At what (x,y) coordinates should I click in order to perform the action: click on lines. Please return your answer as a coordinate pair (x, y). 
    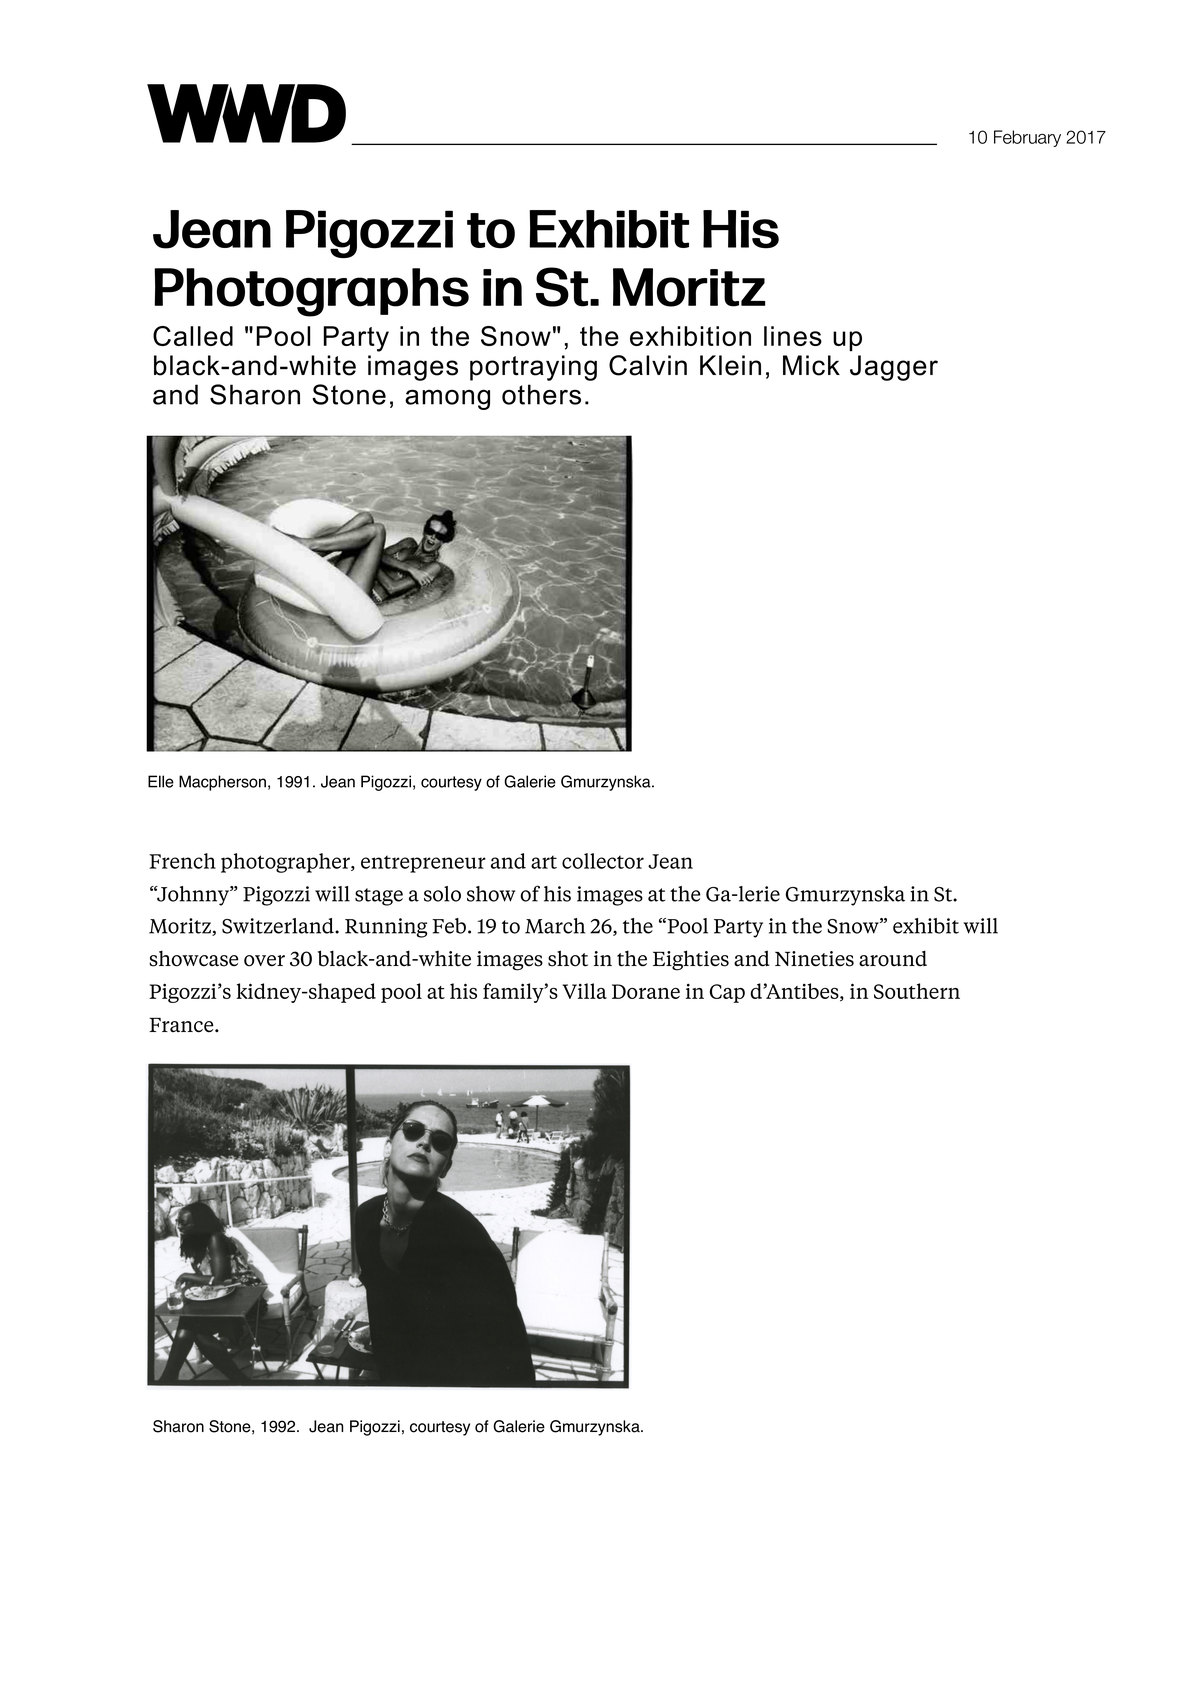
    Looking at the image, I should click on (793, 336).
